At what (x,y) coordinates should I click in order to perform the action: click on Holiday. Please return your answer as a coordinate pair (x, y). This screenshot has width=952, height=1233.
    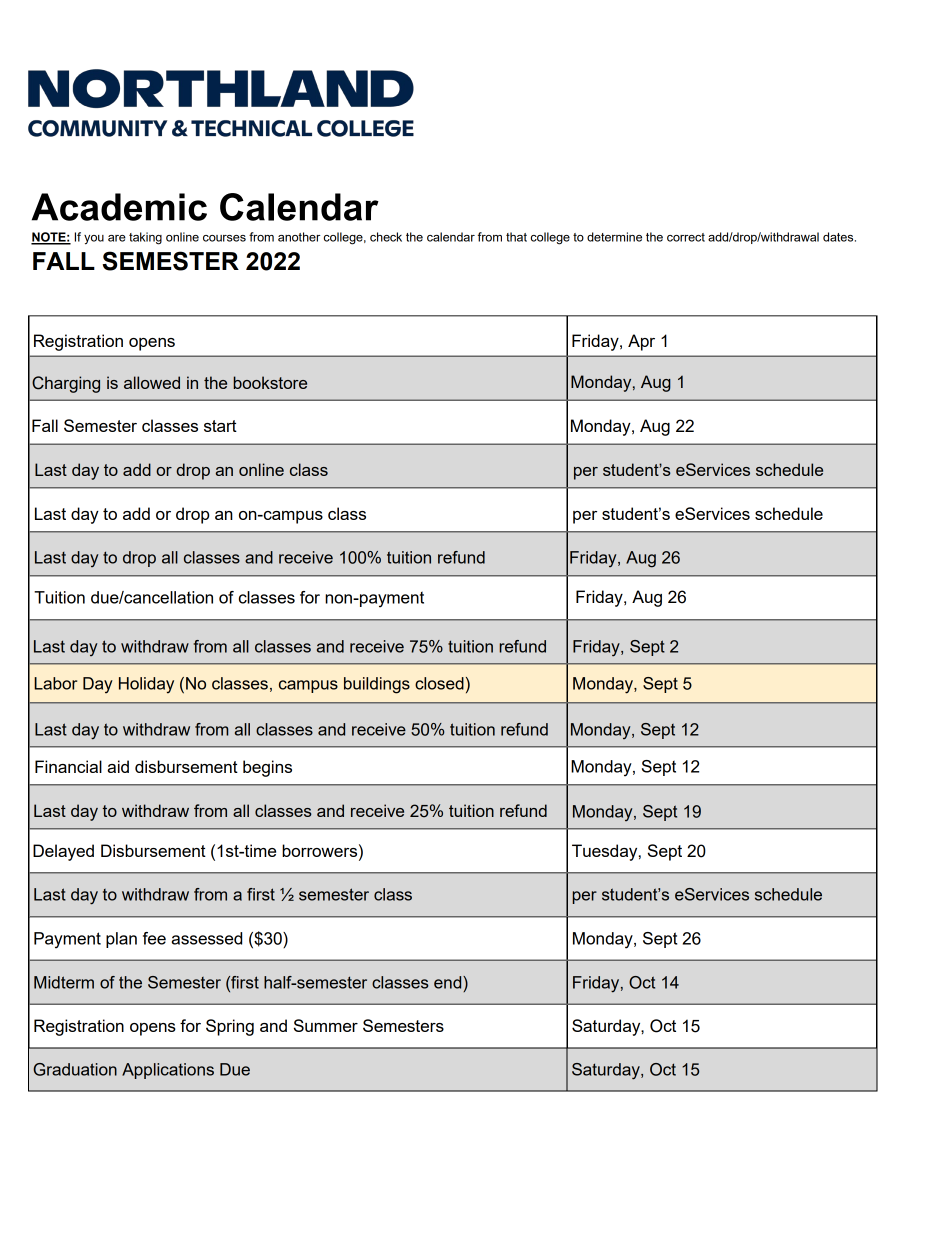
    Looking at the image, I should click on (146, 685).
